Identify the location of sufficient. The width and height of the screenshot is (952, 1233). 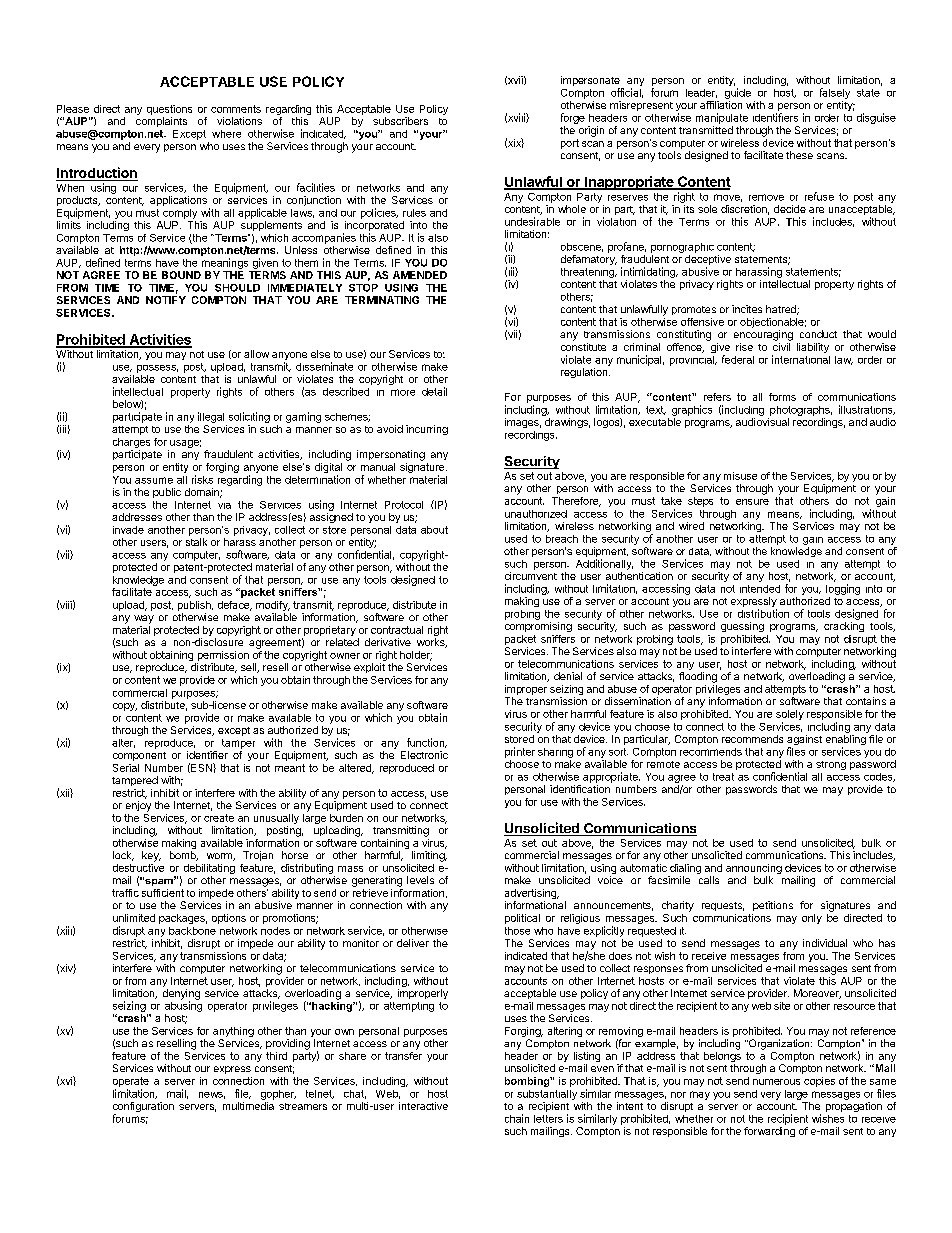
(163, 893).
